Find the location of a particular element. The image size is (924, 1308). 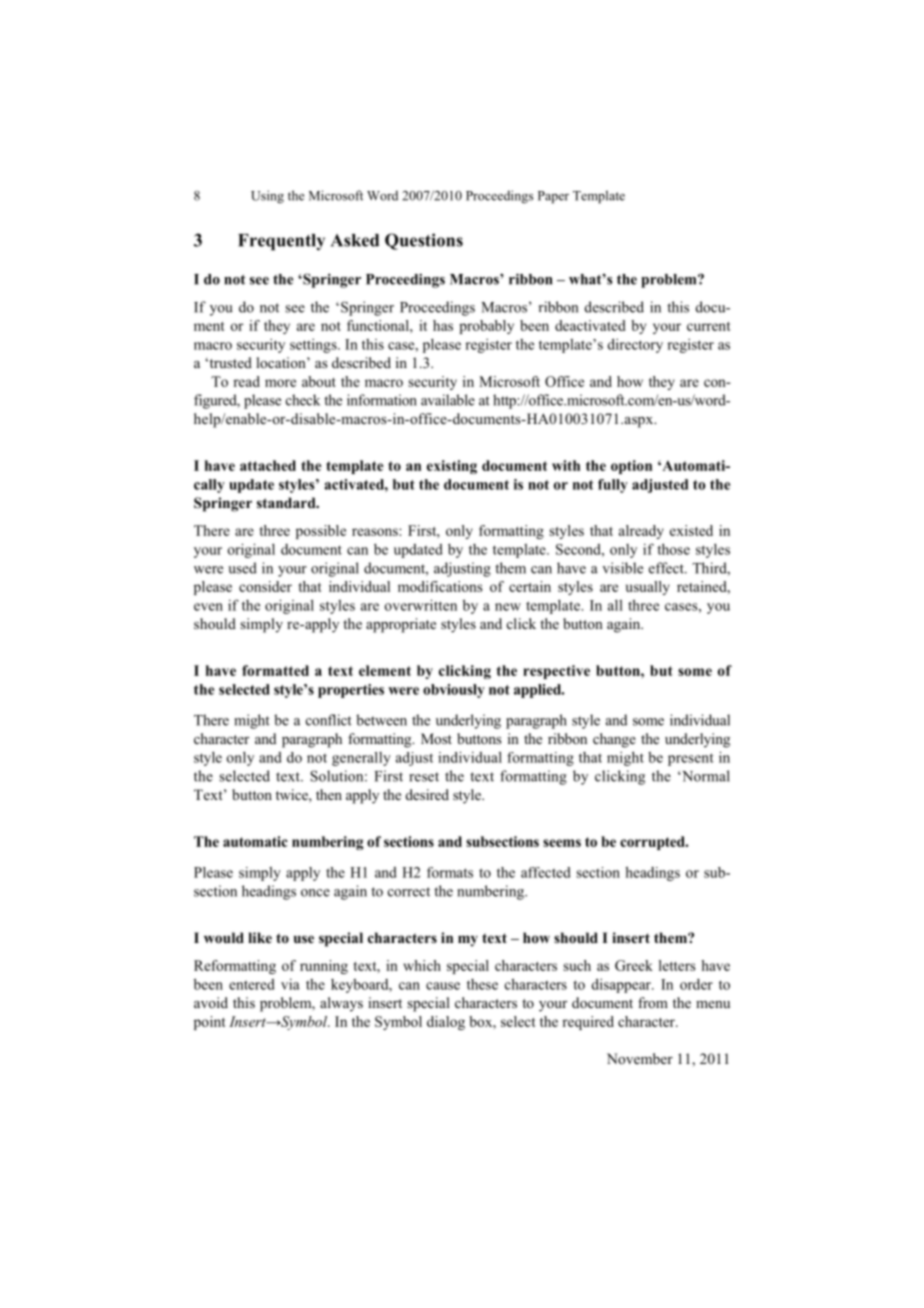

option is located at coordinates (631, 467).
